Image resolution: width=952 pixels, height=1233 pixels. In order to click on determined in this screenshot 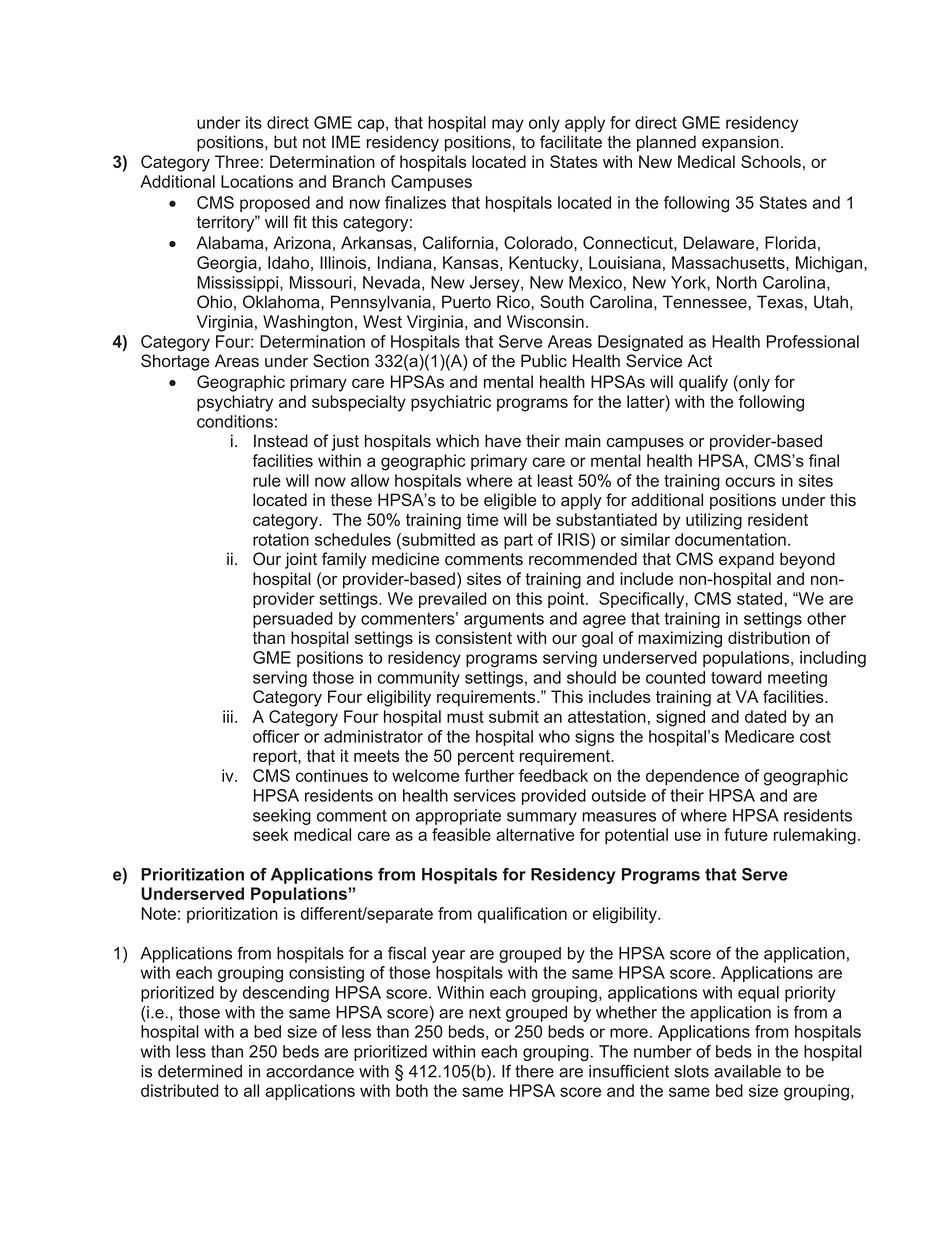, I will do `click(200, 1071)`.
